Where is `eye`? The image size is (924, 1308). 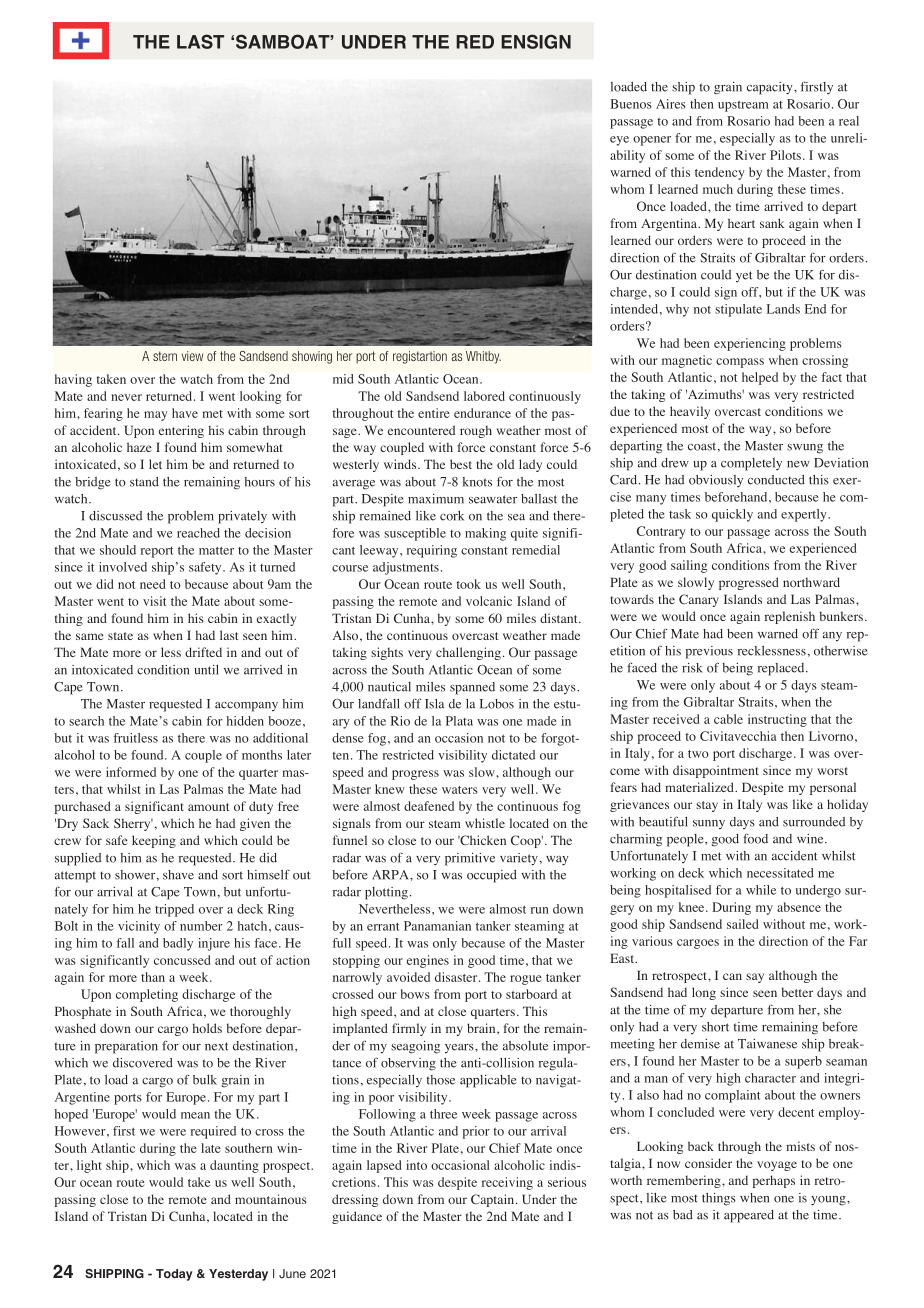
eye is located at coordinates (619, 141).
